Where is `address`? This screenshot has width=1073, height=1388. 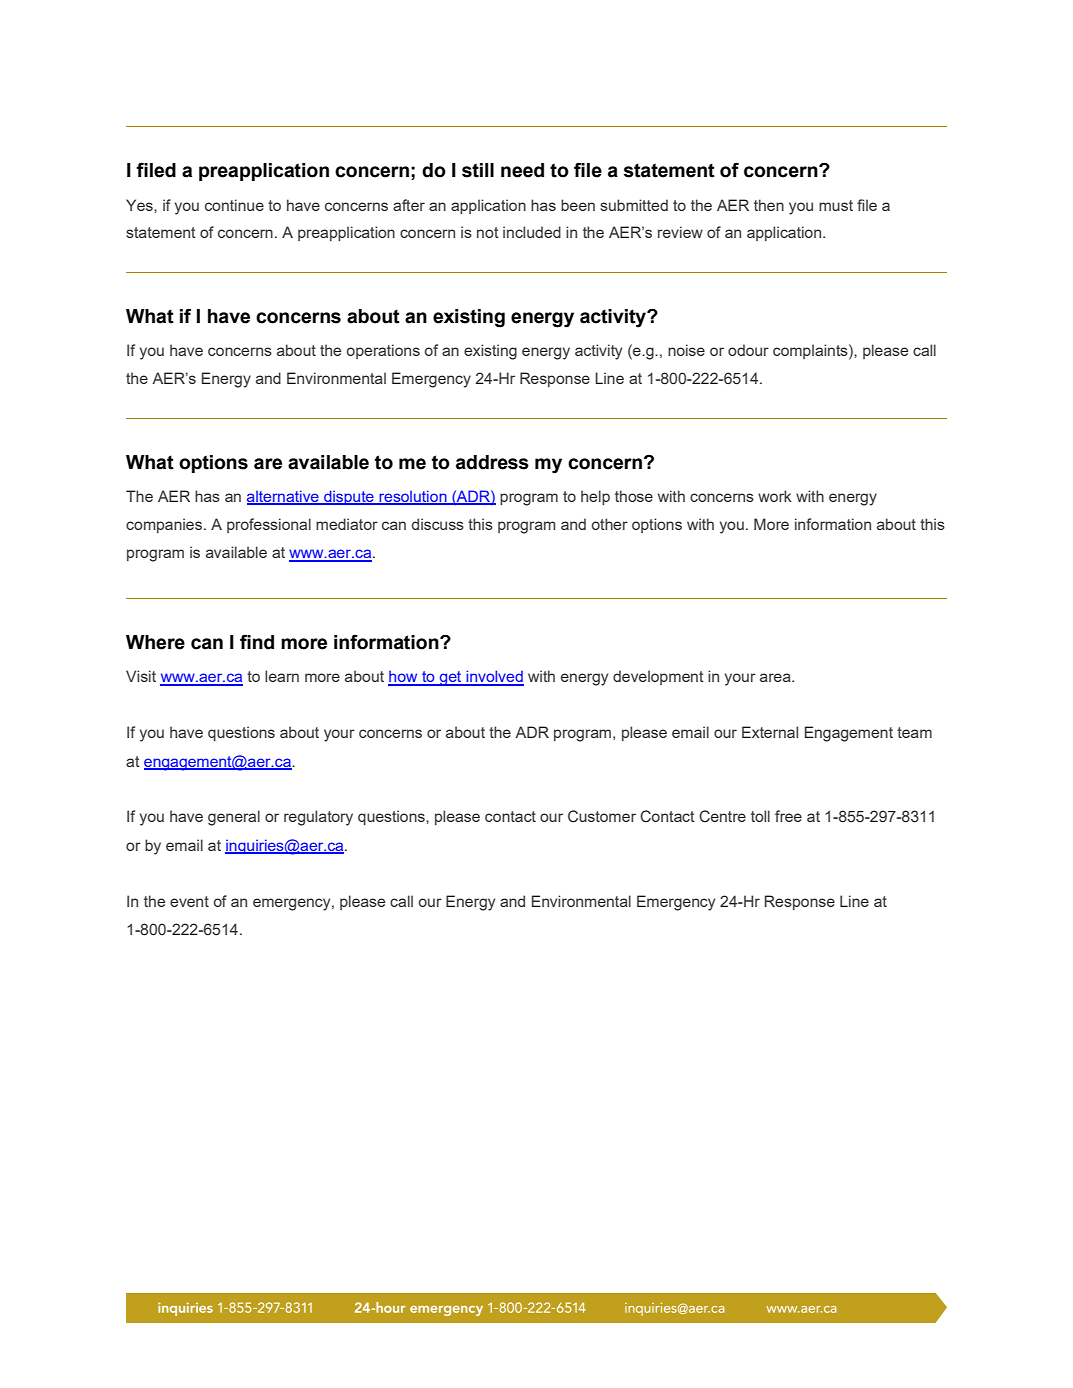
address is located at coordinates (492, 462).
